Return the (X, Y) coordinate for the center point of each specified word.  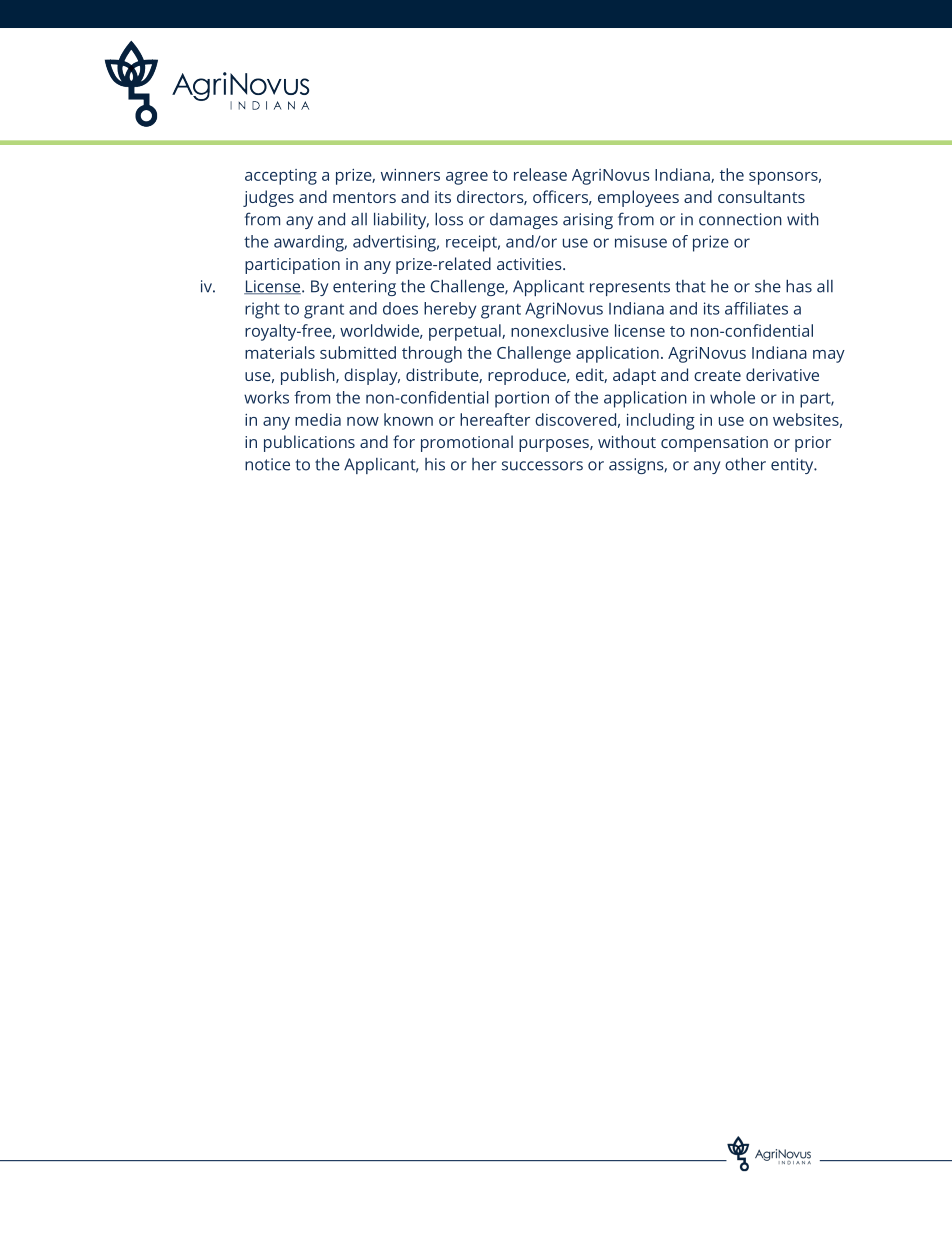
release (540, 174)
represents (630, 288)
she (768, 286)
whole (732, 397)
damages (524, 221)
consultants (761, 196)
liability (401, 221)
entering (364, 288)
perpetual (466, 332)
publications (309, 443)
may (829, 356)
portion (522, 399)
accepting (281, 177)
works (266, 397)
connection (740, 219)
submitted (358, 352)
